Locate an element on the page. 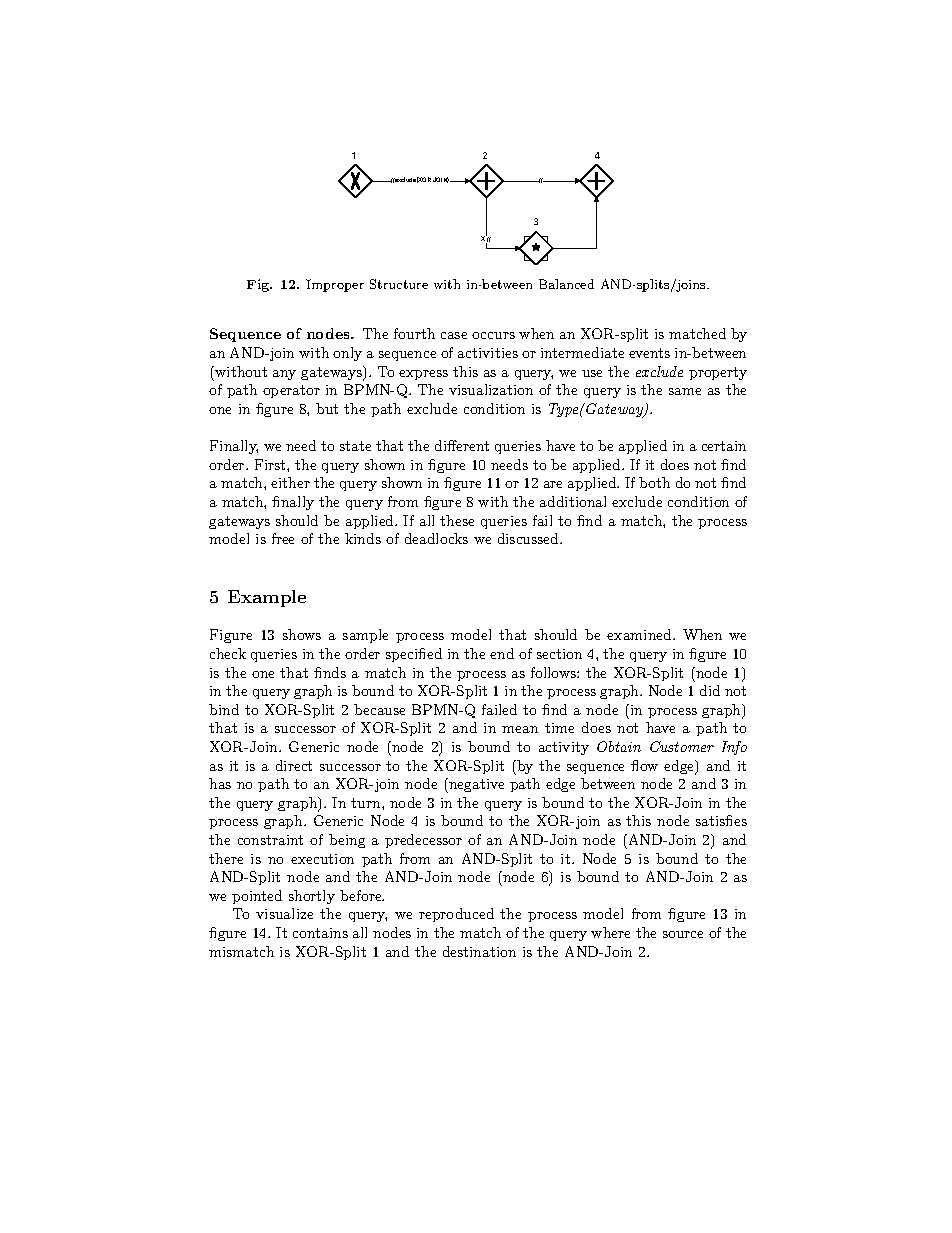 Image resolution: width=952 pixels, height=1233 pixels. end is located at coordinates (502, 653).
